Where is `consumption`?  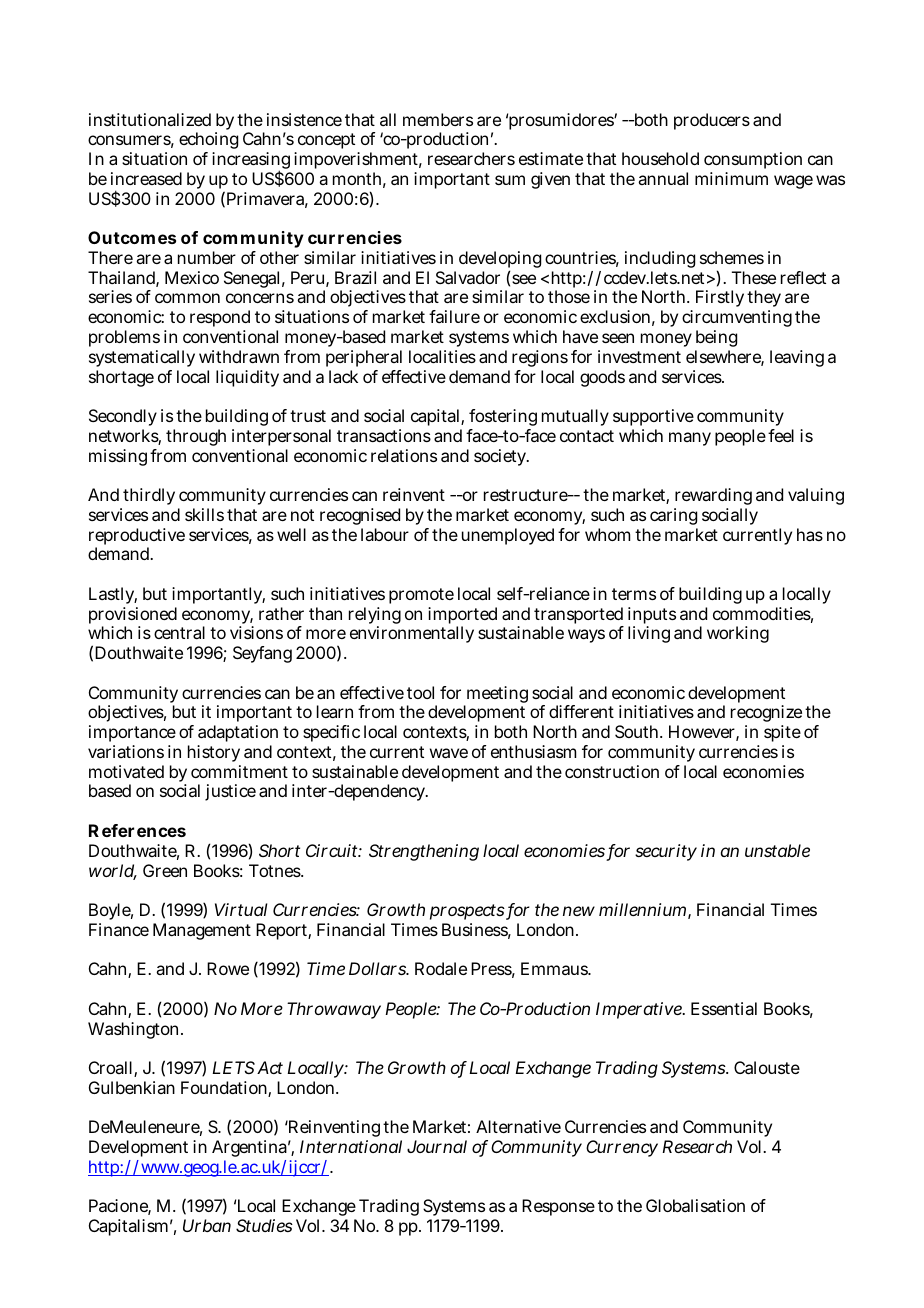 consumption is located at coordinates (753, 160).
